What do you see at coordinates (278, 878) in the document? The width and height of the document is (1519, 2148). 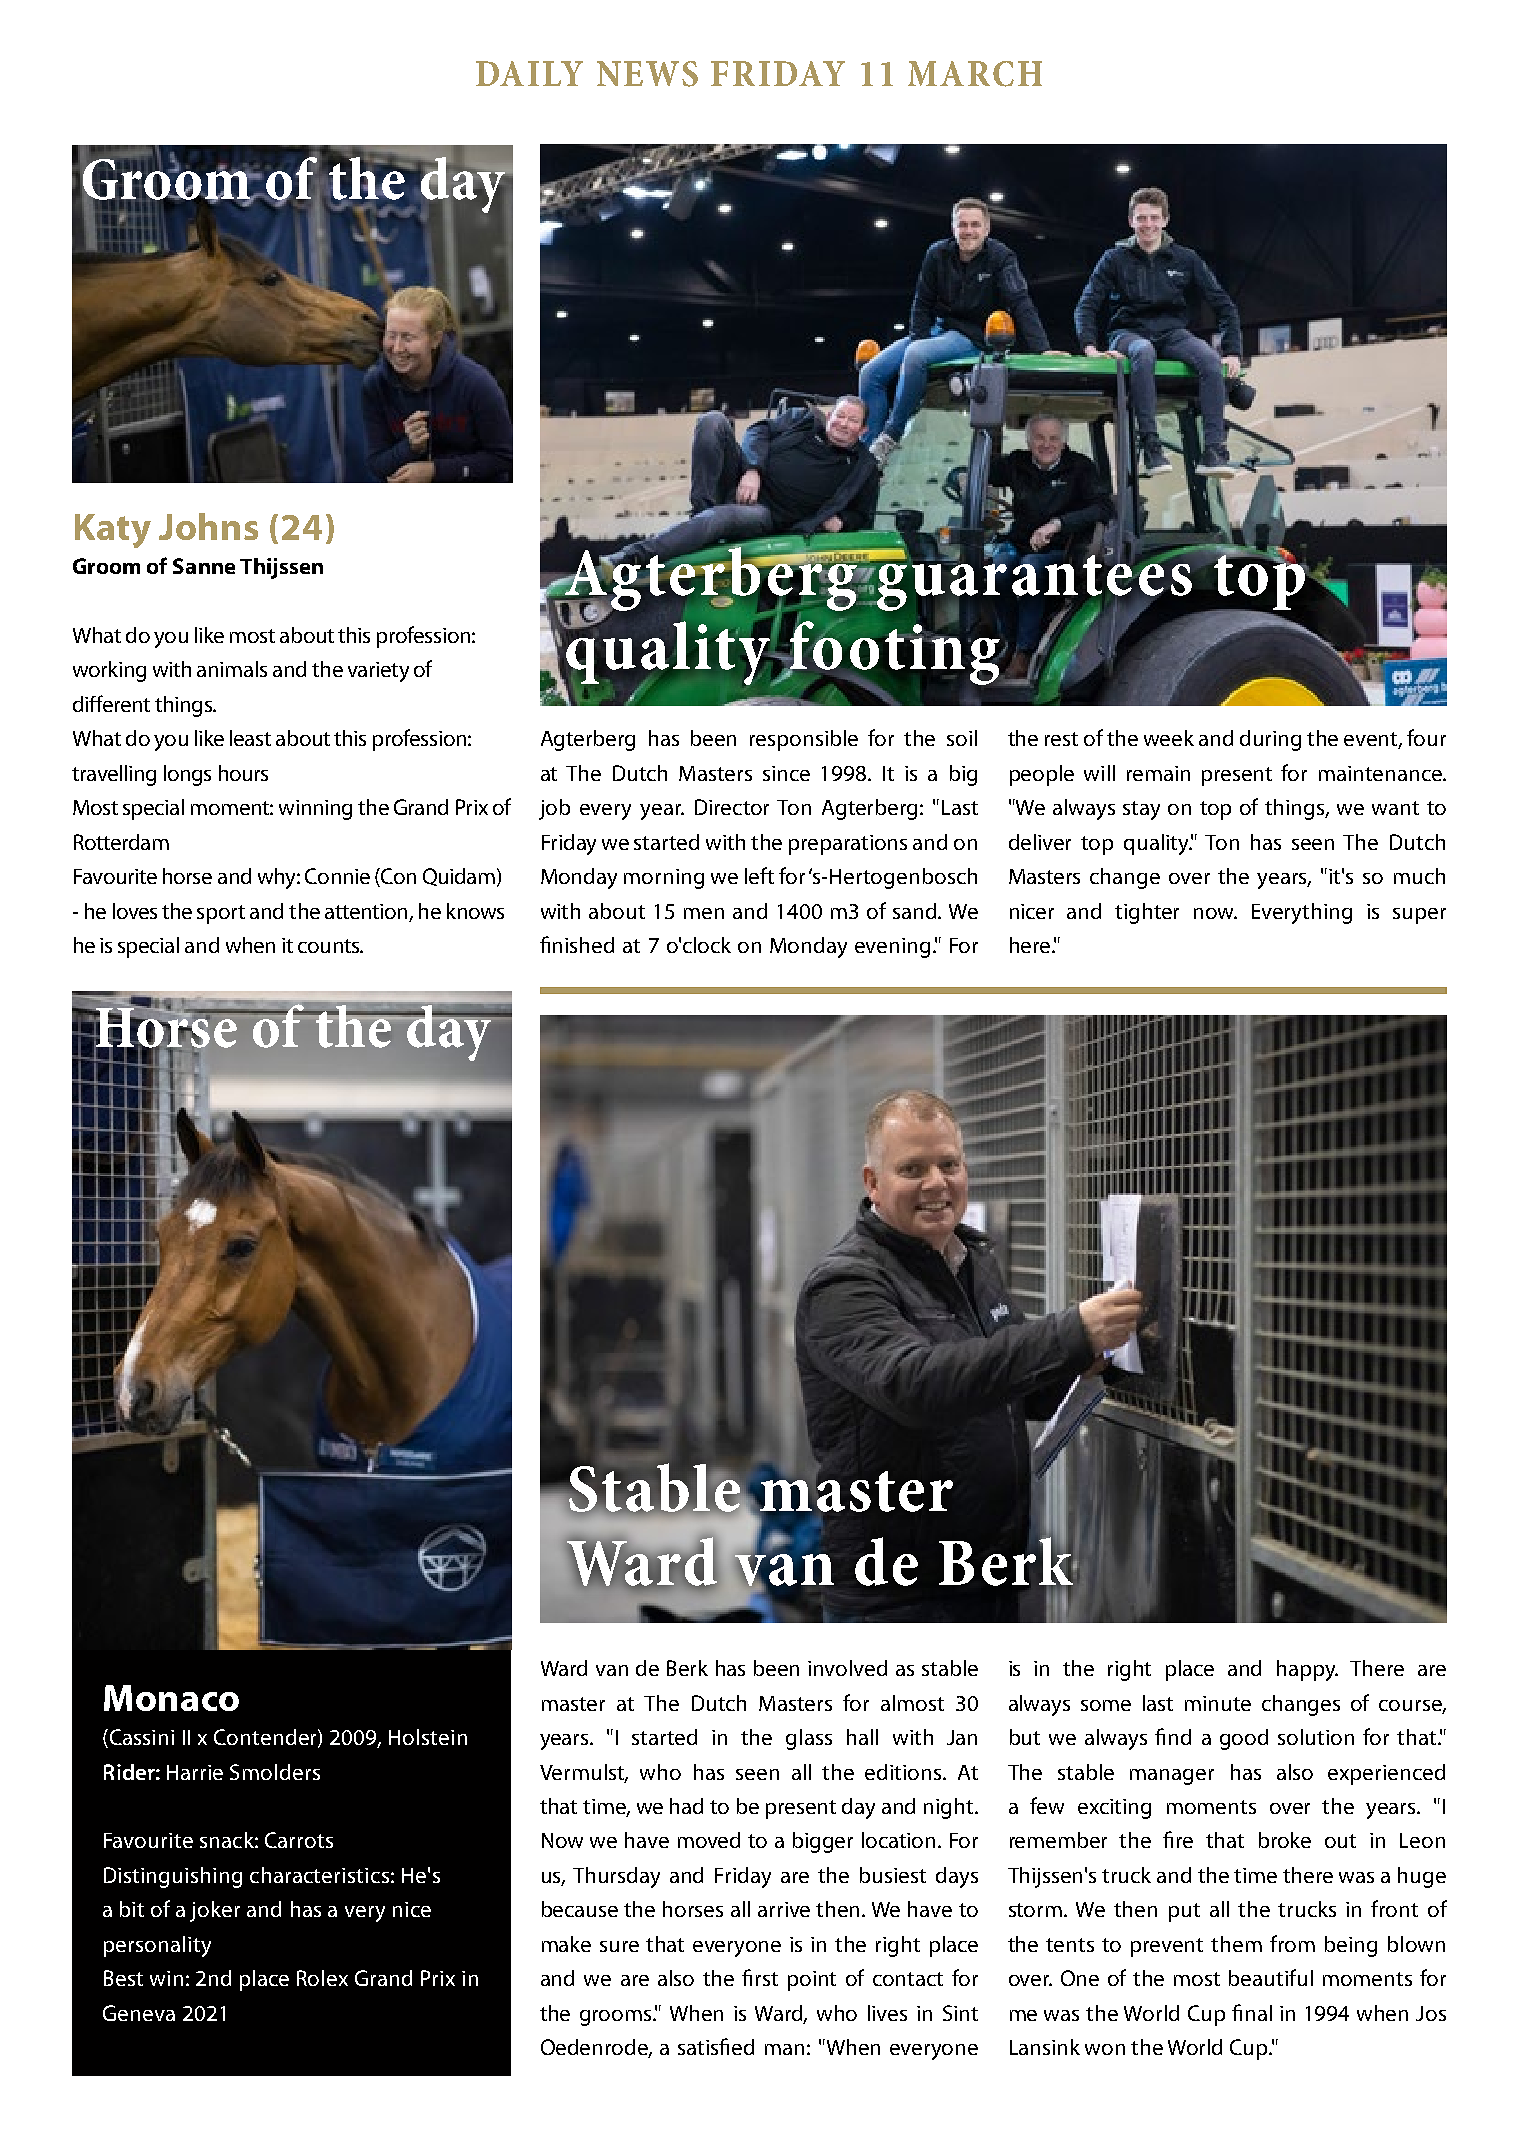 I see `why` at bounding box center [278, 878].
